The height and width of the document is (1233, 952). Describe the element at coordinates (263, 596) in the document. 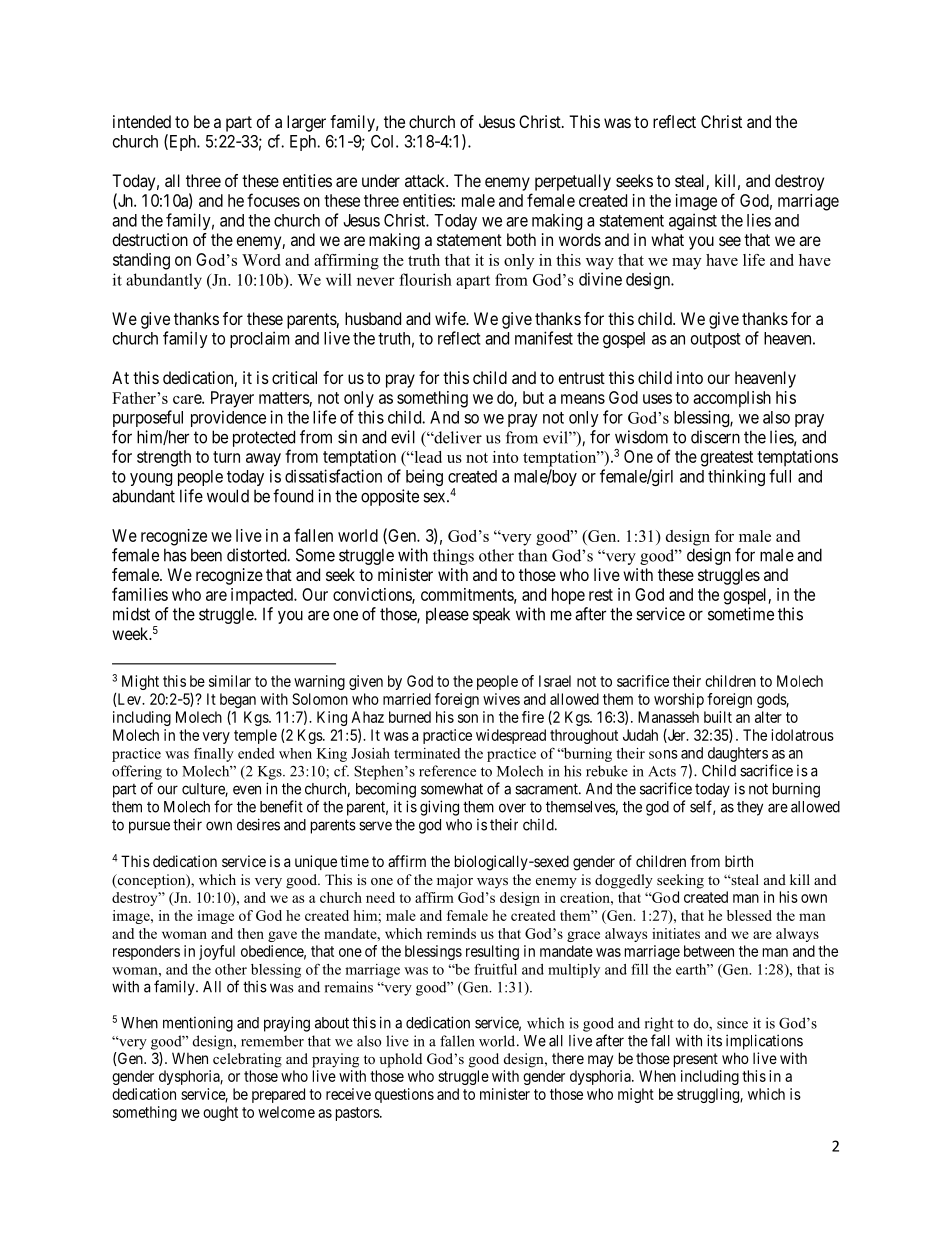

I see `impacted` at that location.
